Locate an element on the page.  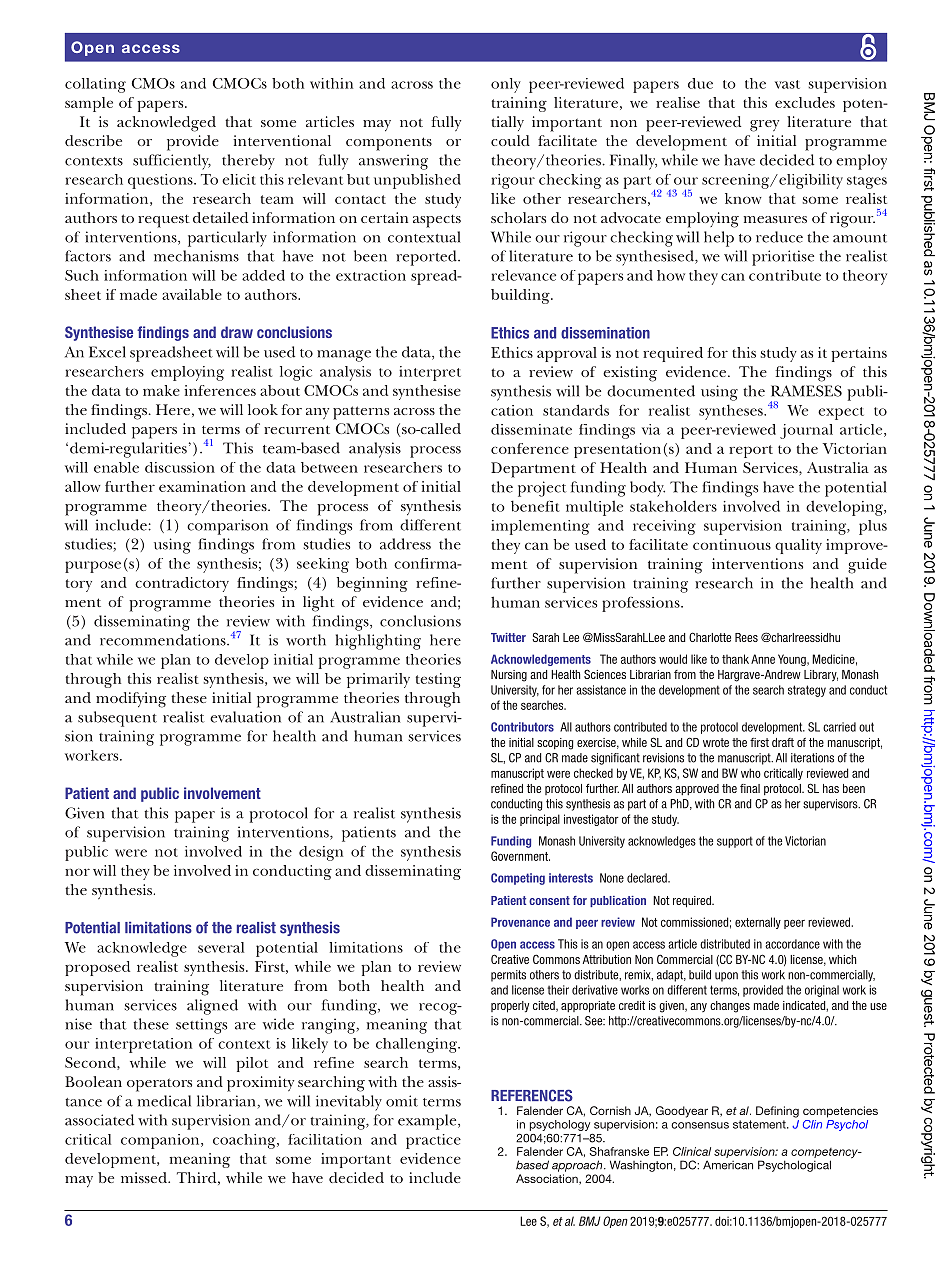
grey is located at coordinates (764, 126).
